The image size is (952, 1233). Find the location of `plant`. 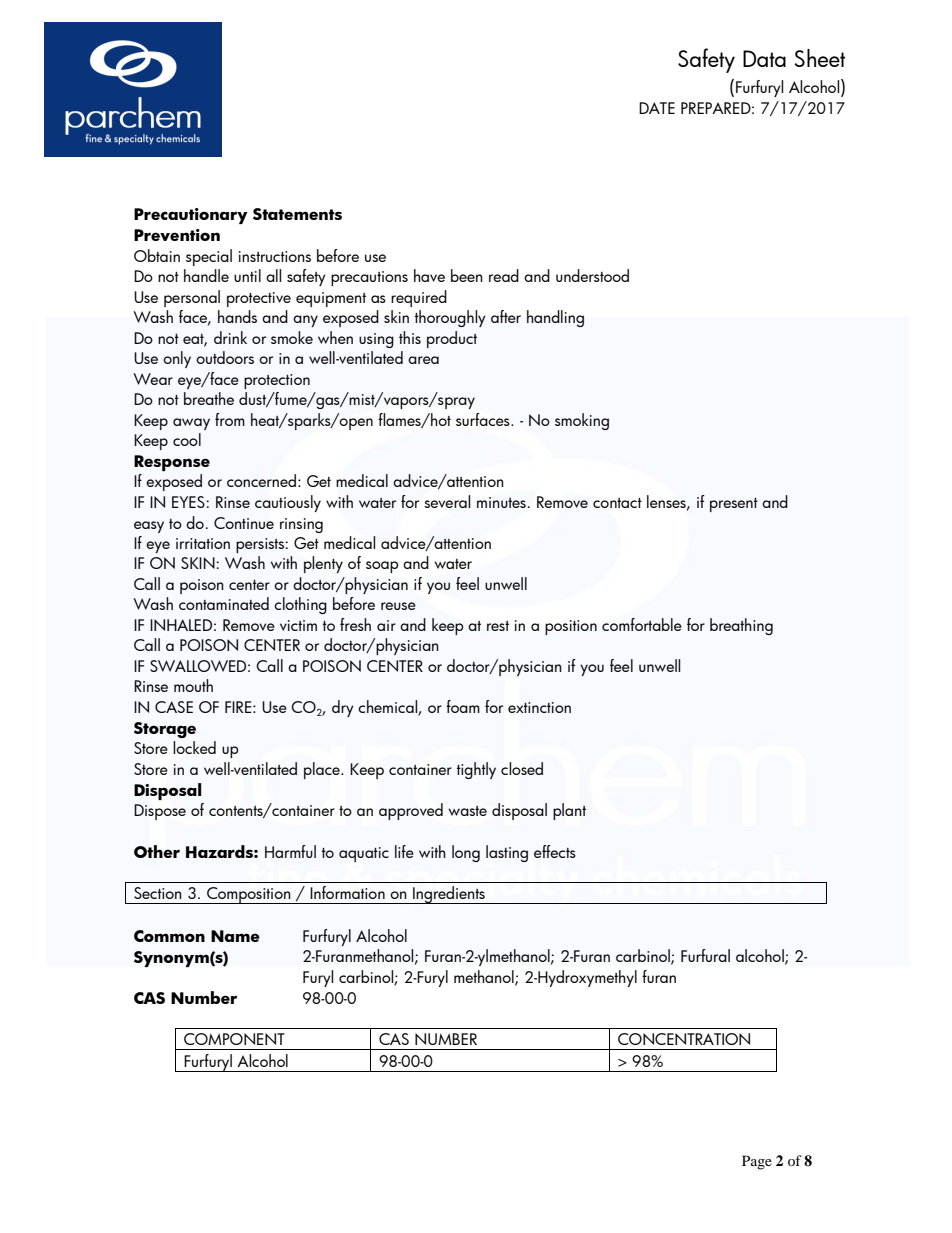

plant is located at coordinates (569, 811).
